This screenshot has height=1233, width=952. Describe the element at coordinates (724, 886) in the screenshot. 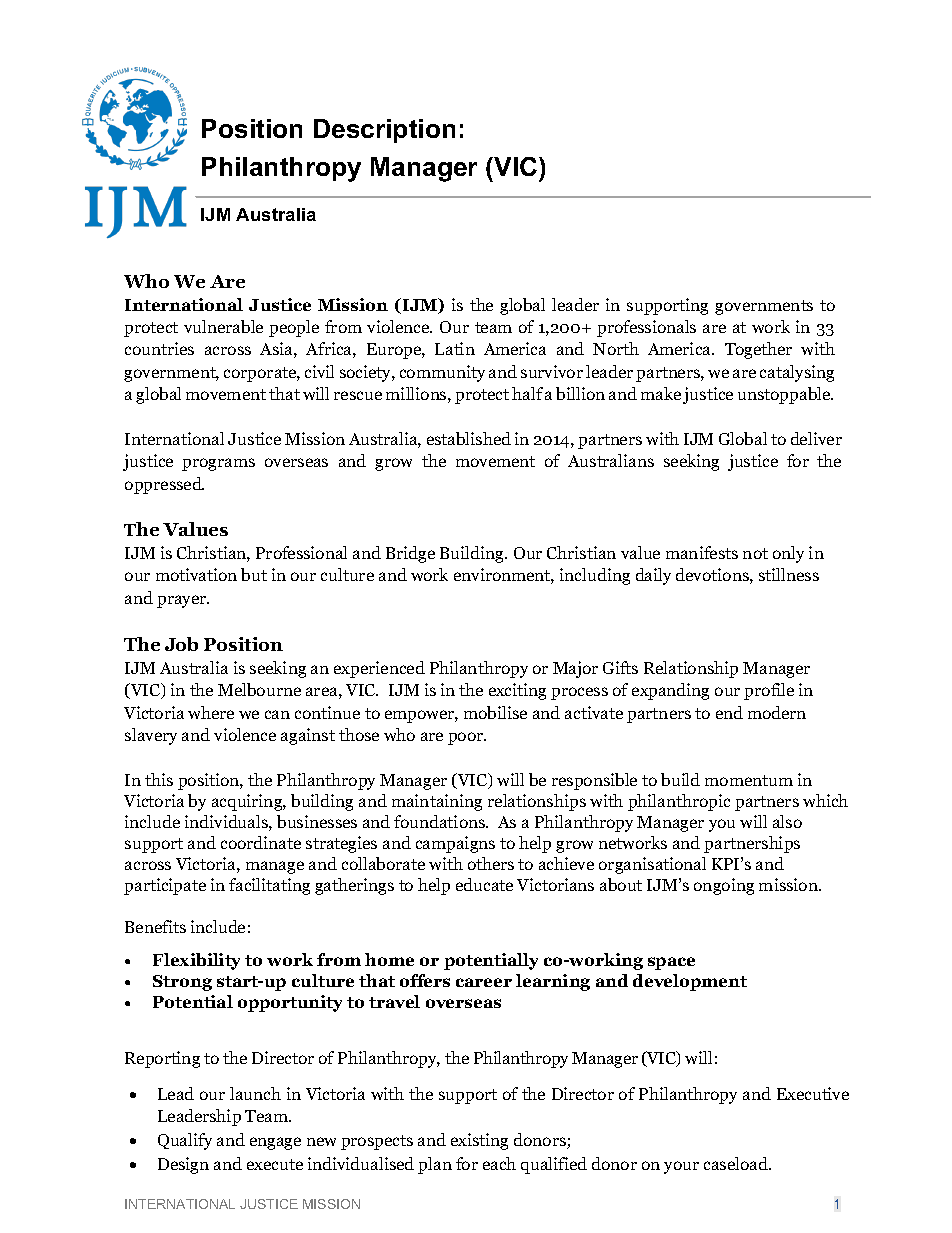

I see `ongoing` at that location.
